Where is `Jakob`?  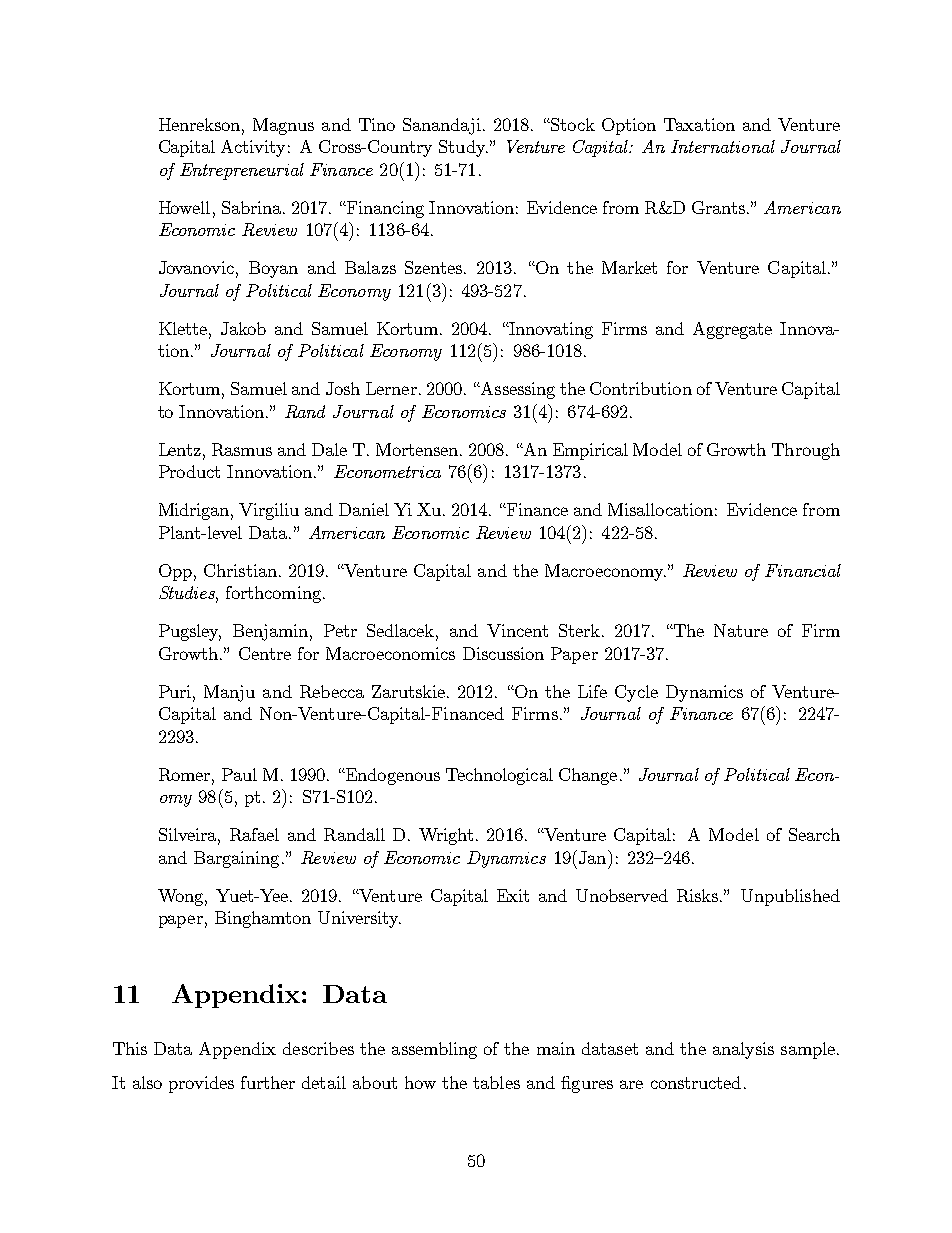 Jakob is located at coordinates (243, 328).
